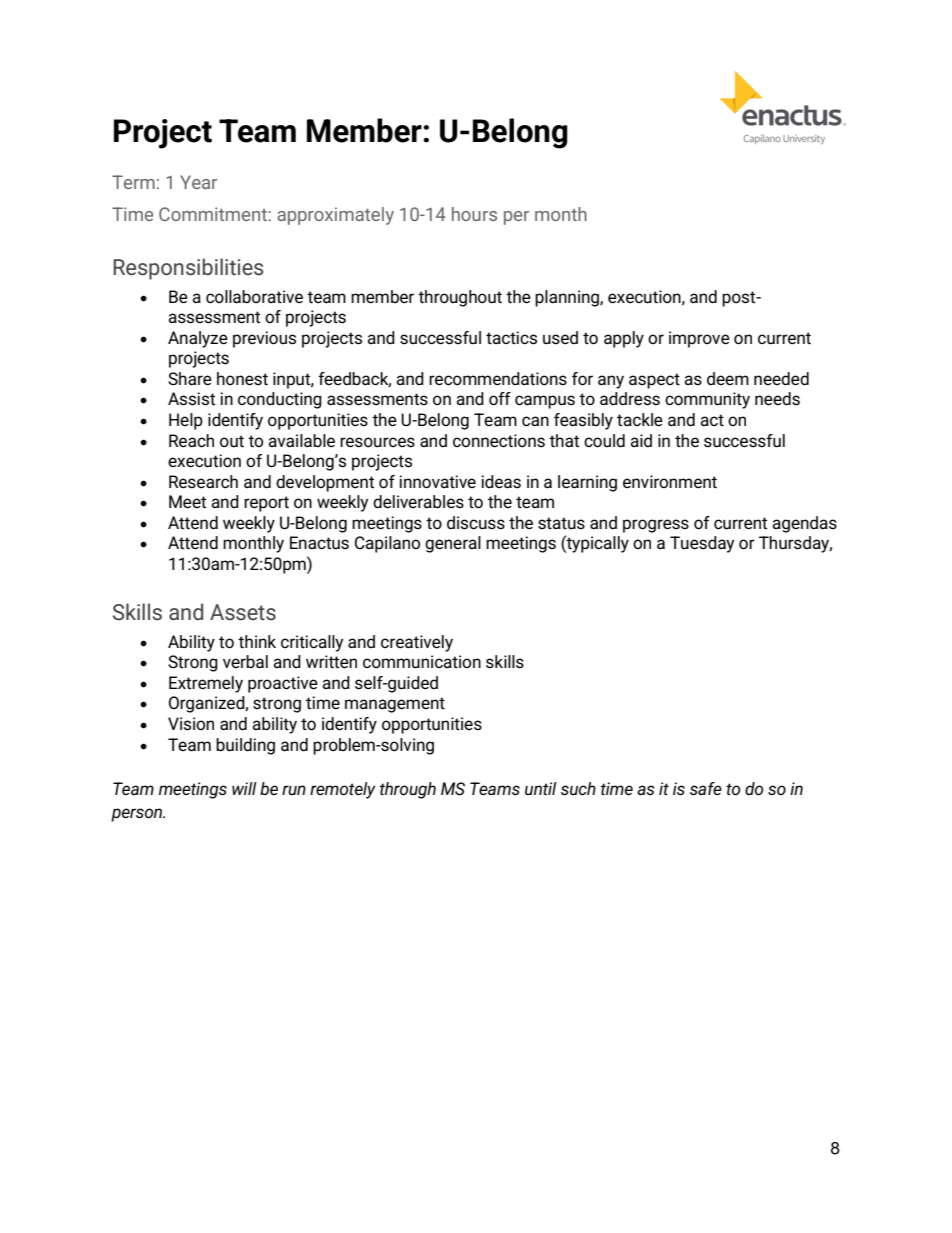 This document has width=952, height=1233. What do you see at coordinates (417, 643) in the document?
I see `creatively` at bounding box center [417, 643].
